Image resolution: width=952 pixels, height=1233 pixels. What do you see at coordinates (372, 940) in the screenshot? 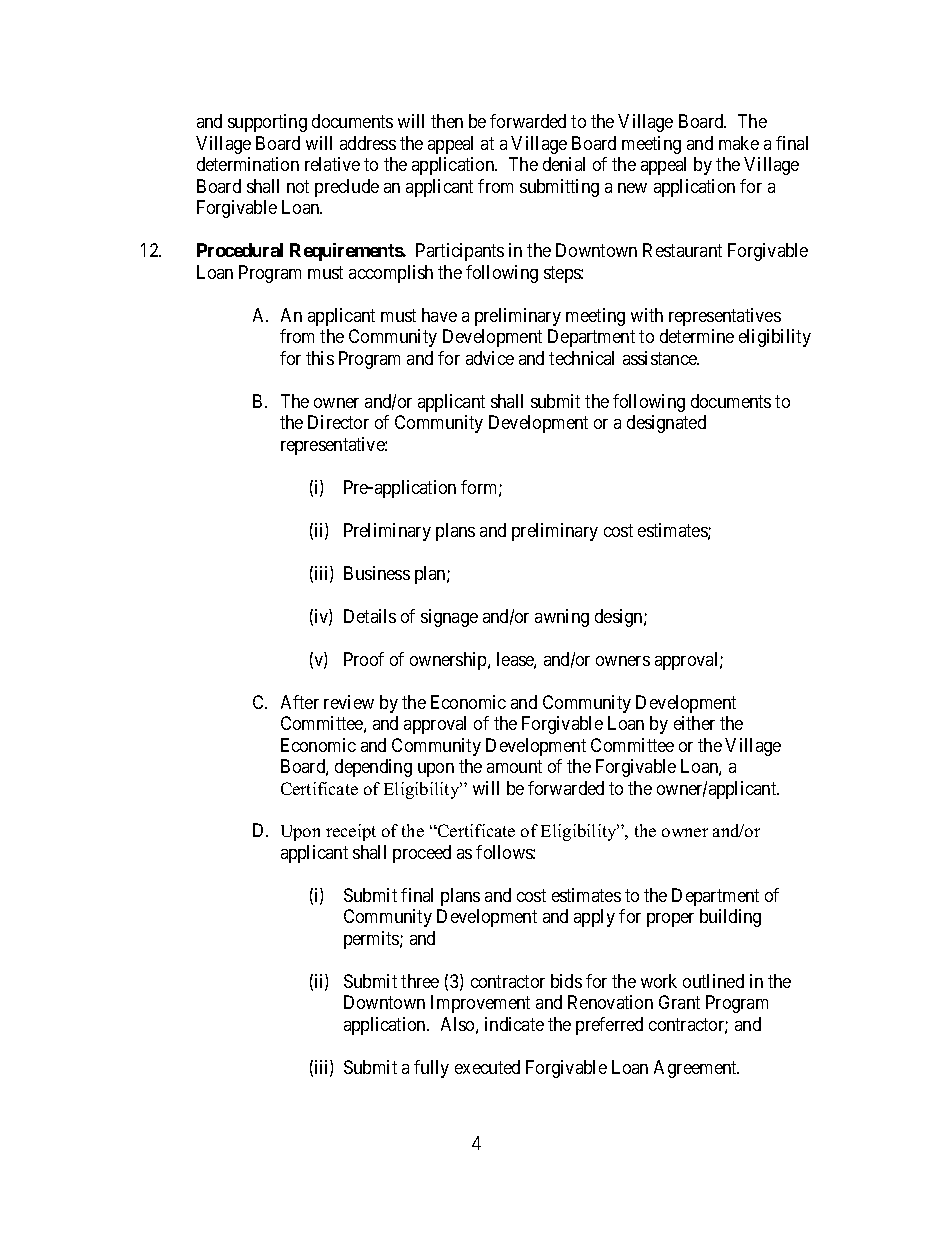
I see `permits` at bounding box center [372, 940].
